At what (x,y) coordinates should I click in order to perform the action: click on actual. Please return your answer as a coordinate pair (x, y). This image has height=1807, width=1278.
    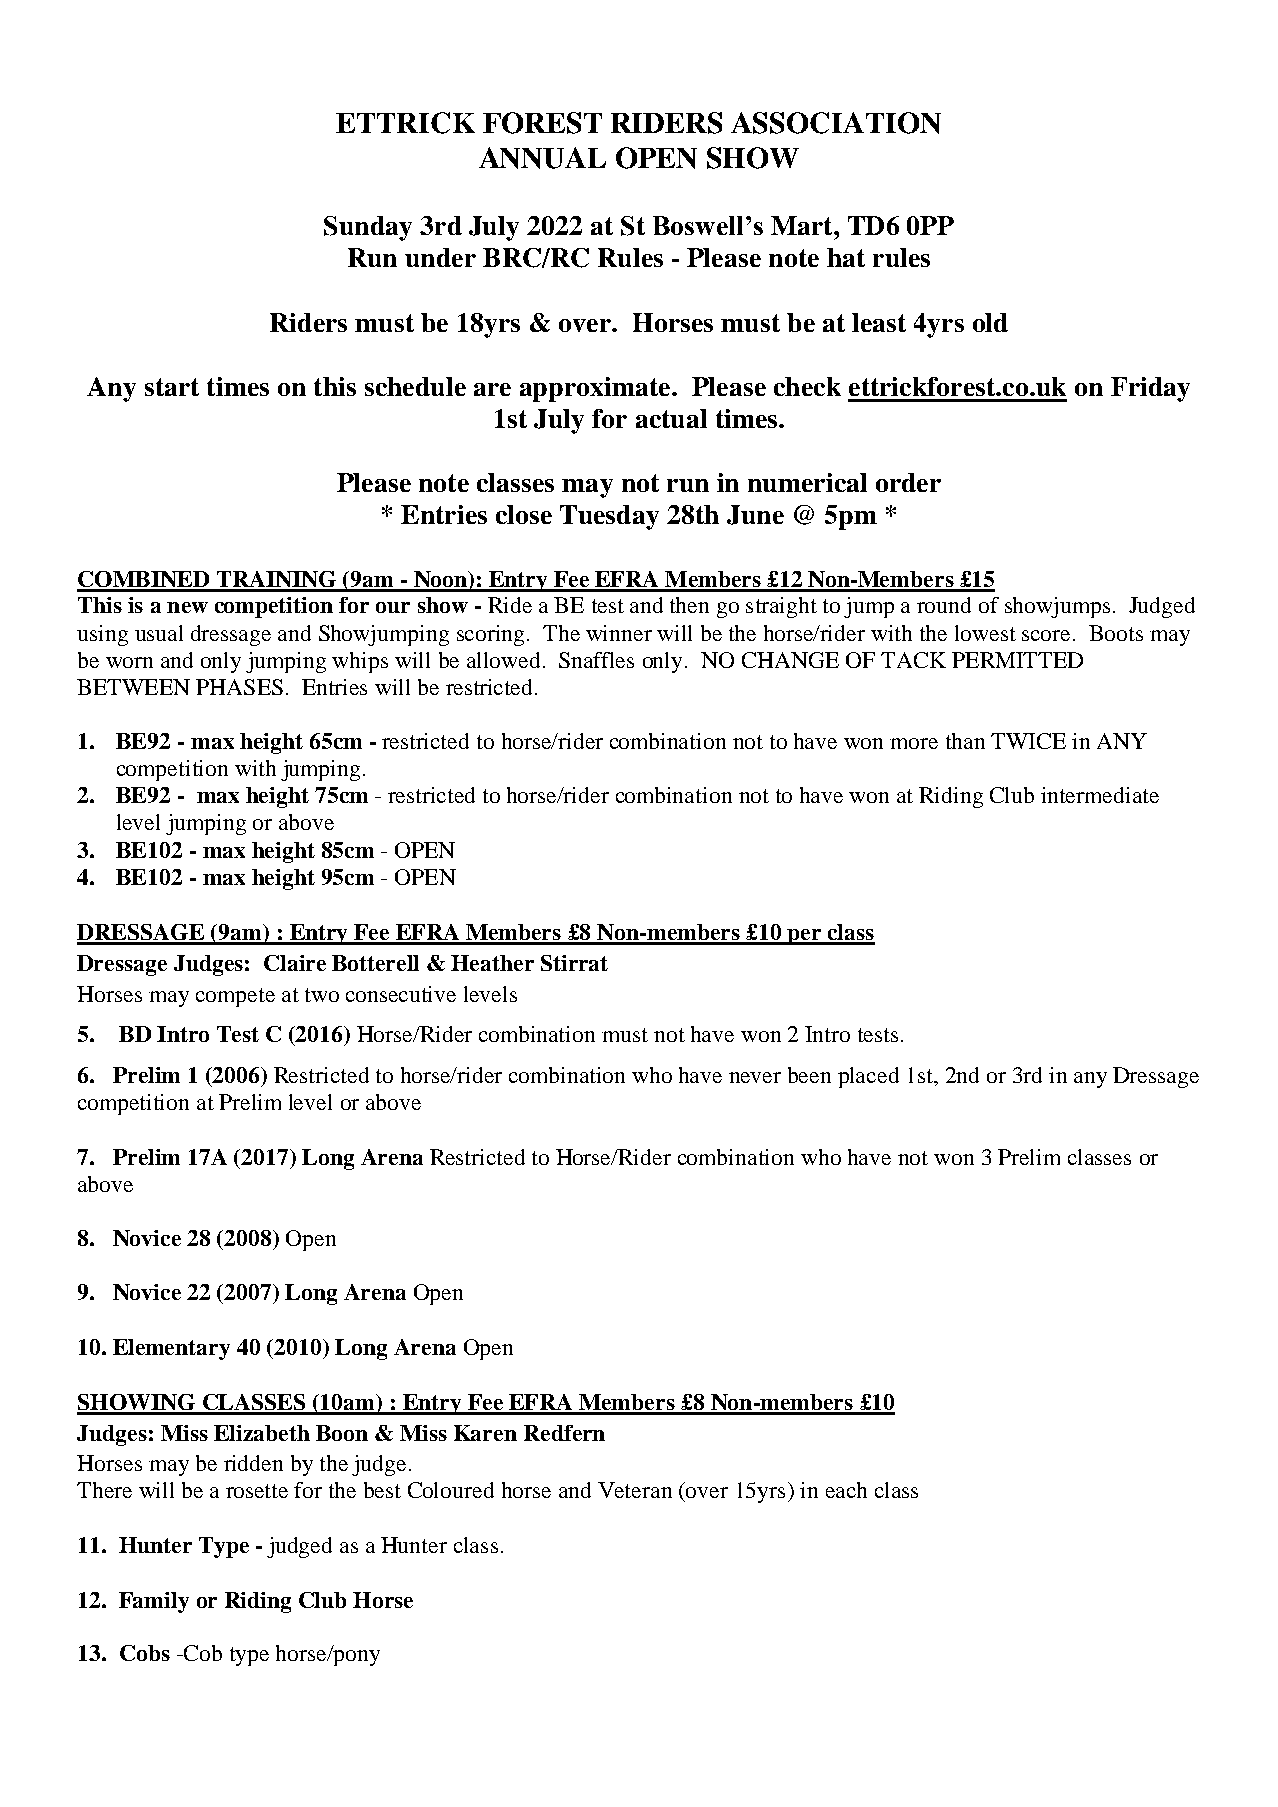
    Looking at the image, I should click on (671, 418).
